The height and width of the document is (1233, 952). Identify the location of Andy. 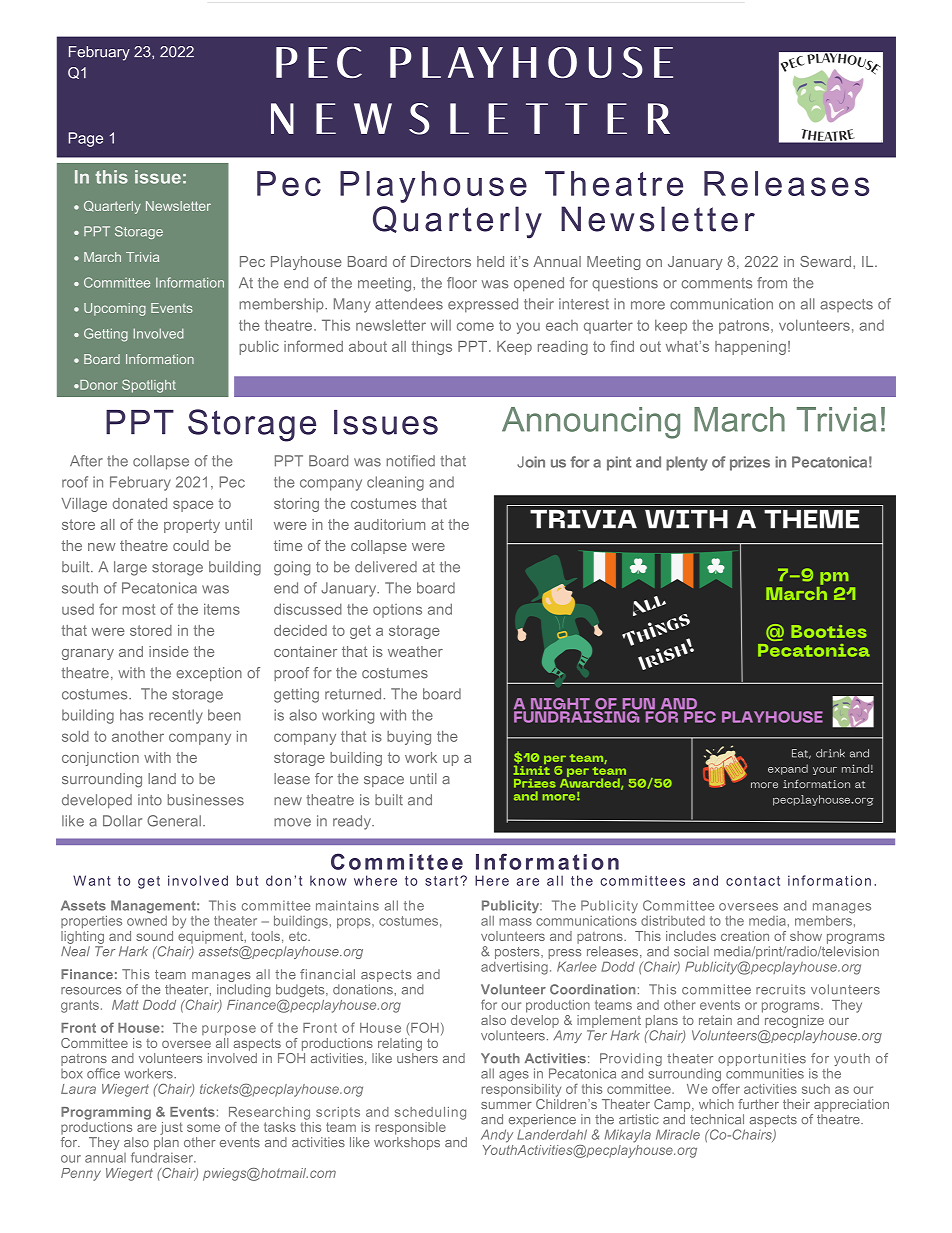
(497, 1136).
